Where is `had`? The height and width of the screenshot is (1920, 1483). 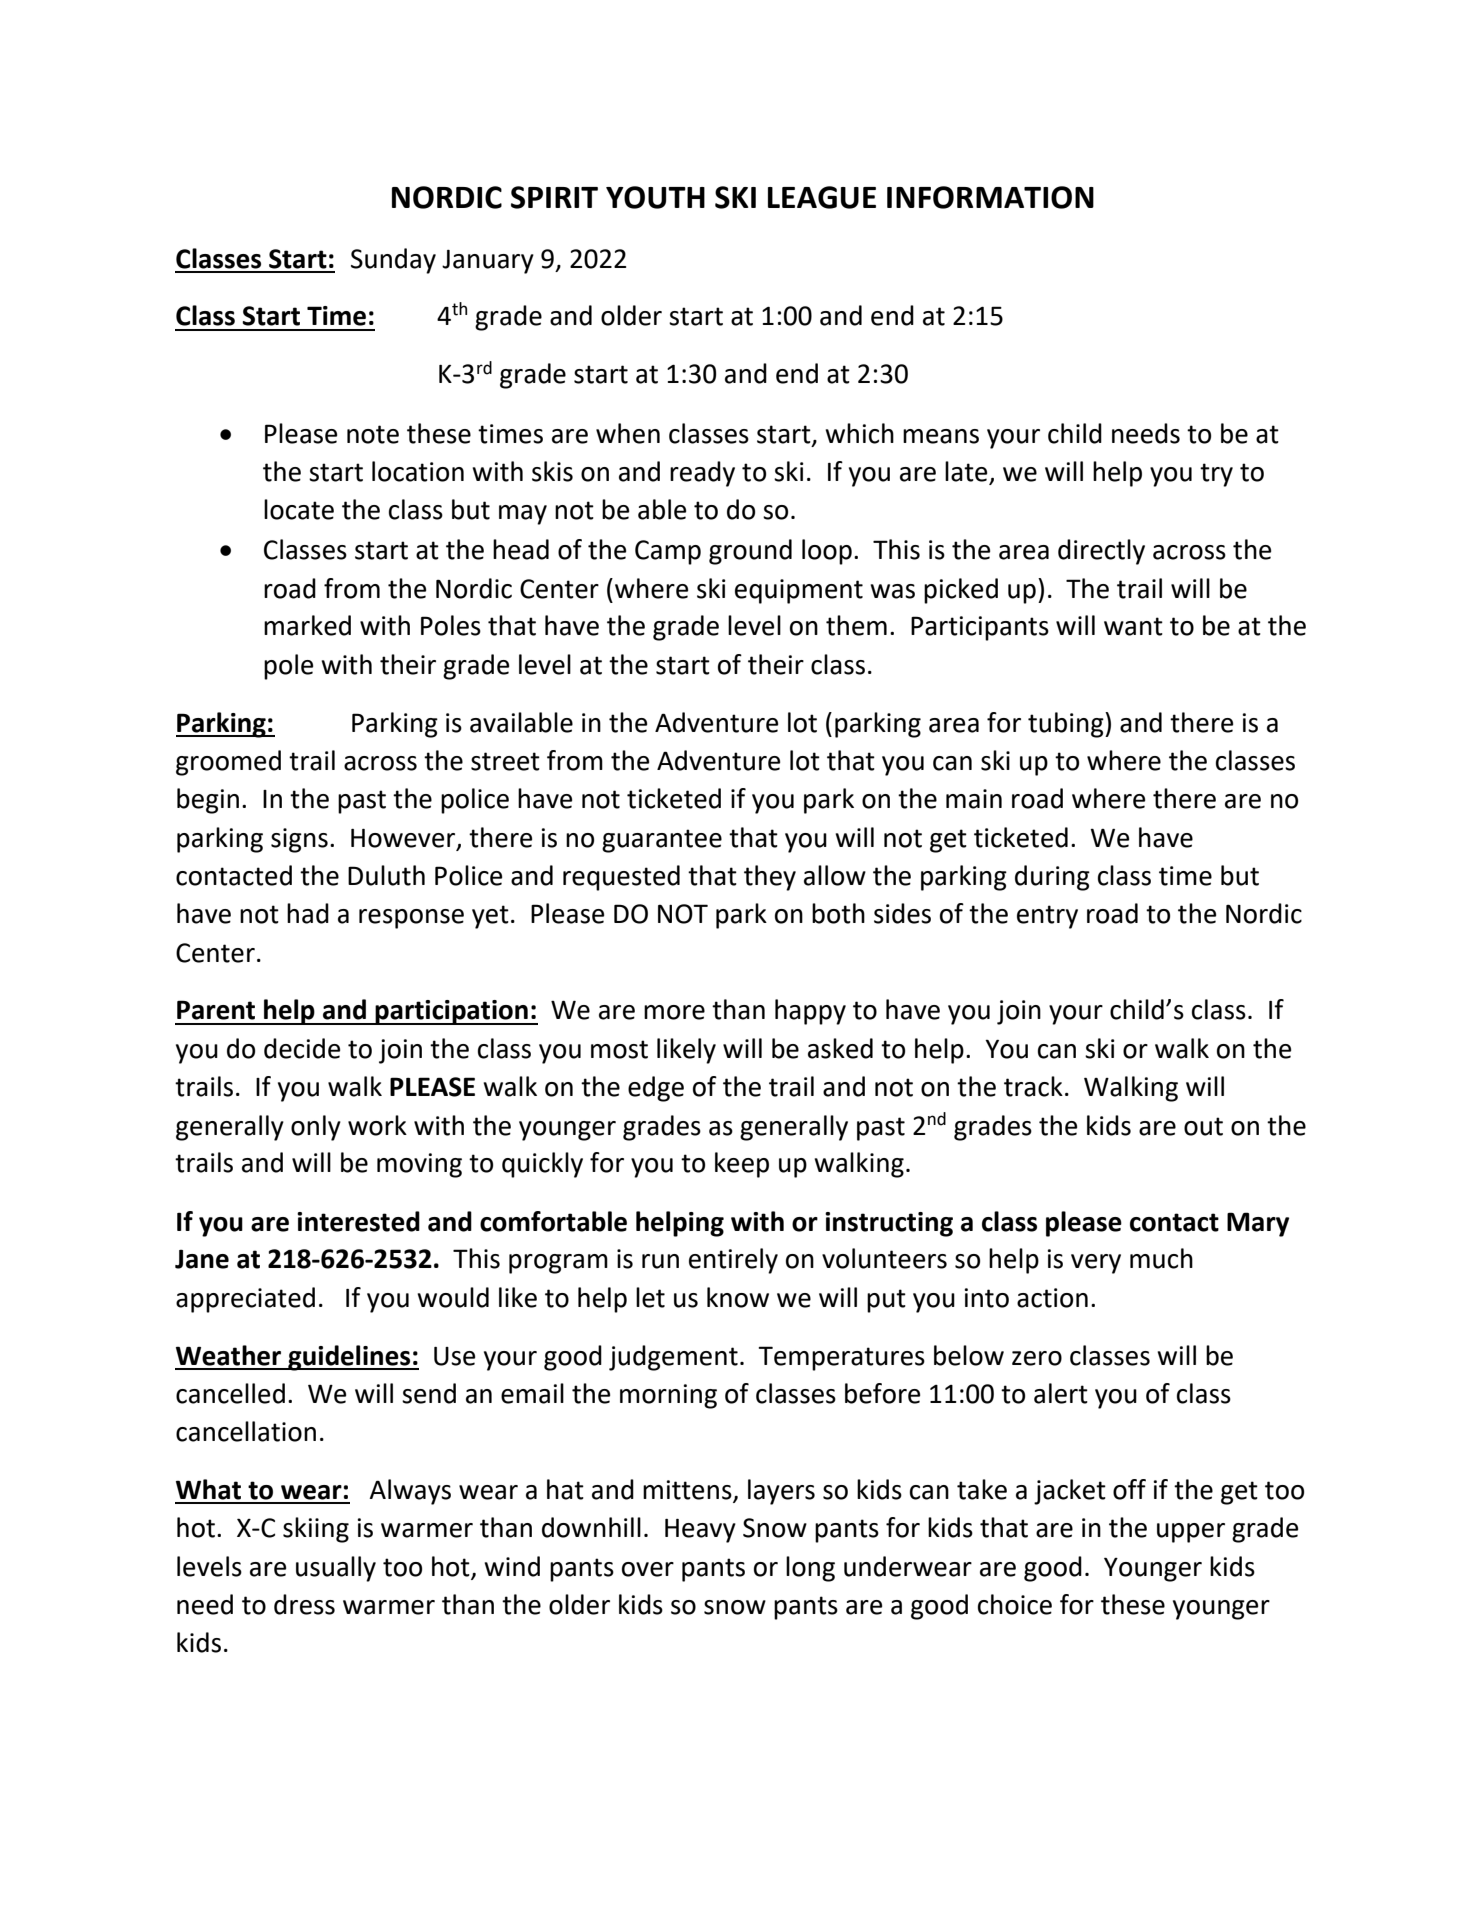 had is located at coordinates (308, 913).
